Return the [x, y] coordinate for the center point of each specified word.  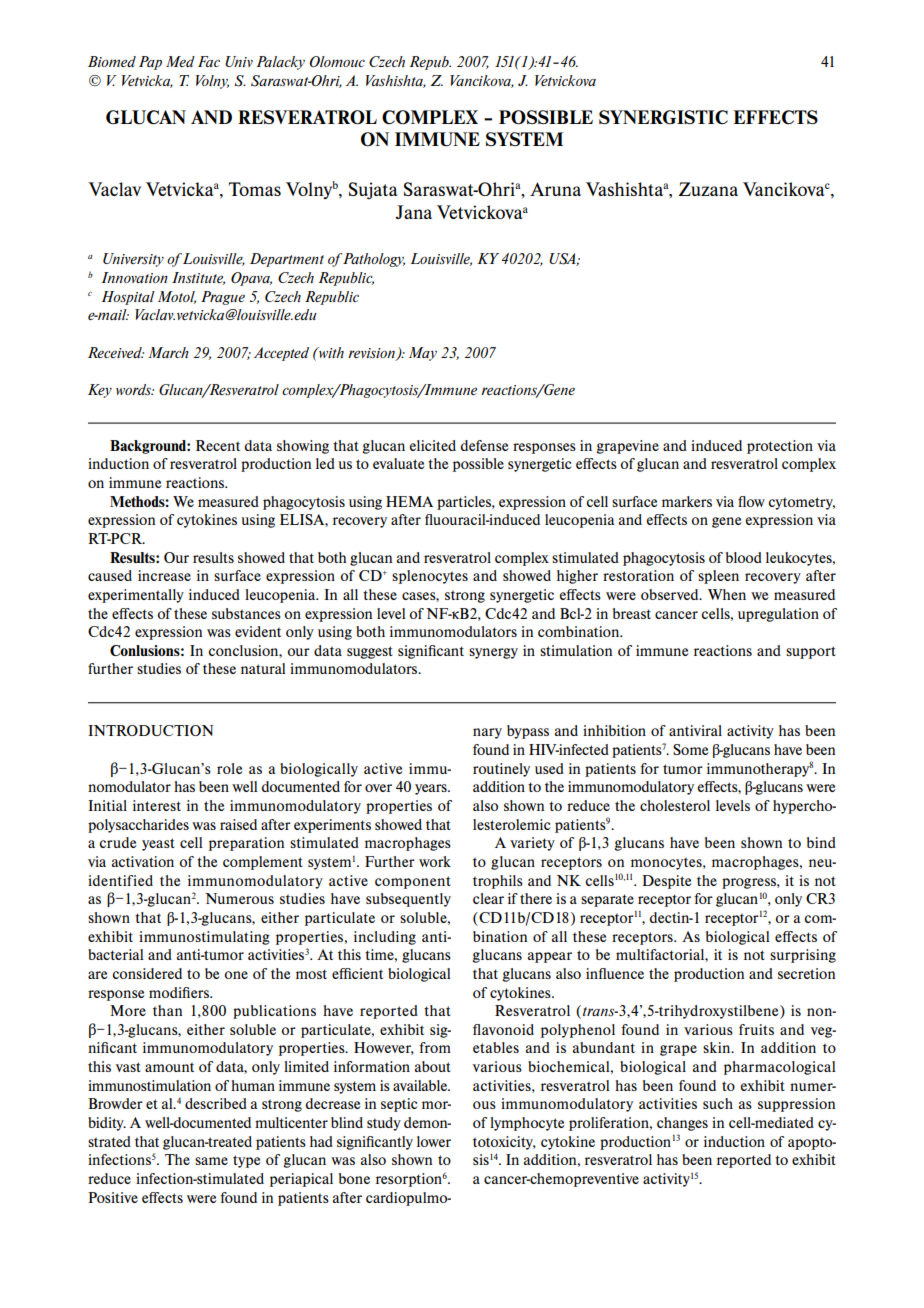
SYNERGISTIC [663, 117]
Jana [414, 212]
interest [157, 805]
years [432, 789]
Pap [150, 63]
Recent [218, 445]
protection [780, 447]
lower [434, 1141]
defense [484, 445]
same [211, 1161]
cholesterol [675, 805]
